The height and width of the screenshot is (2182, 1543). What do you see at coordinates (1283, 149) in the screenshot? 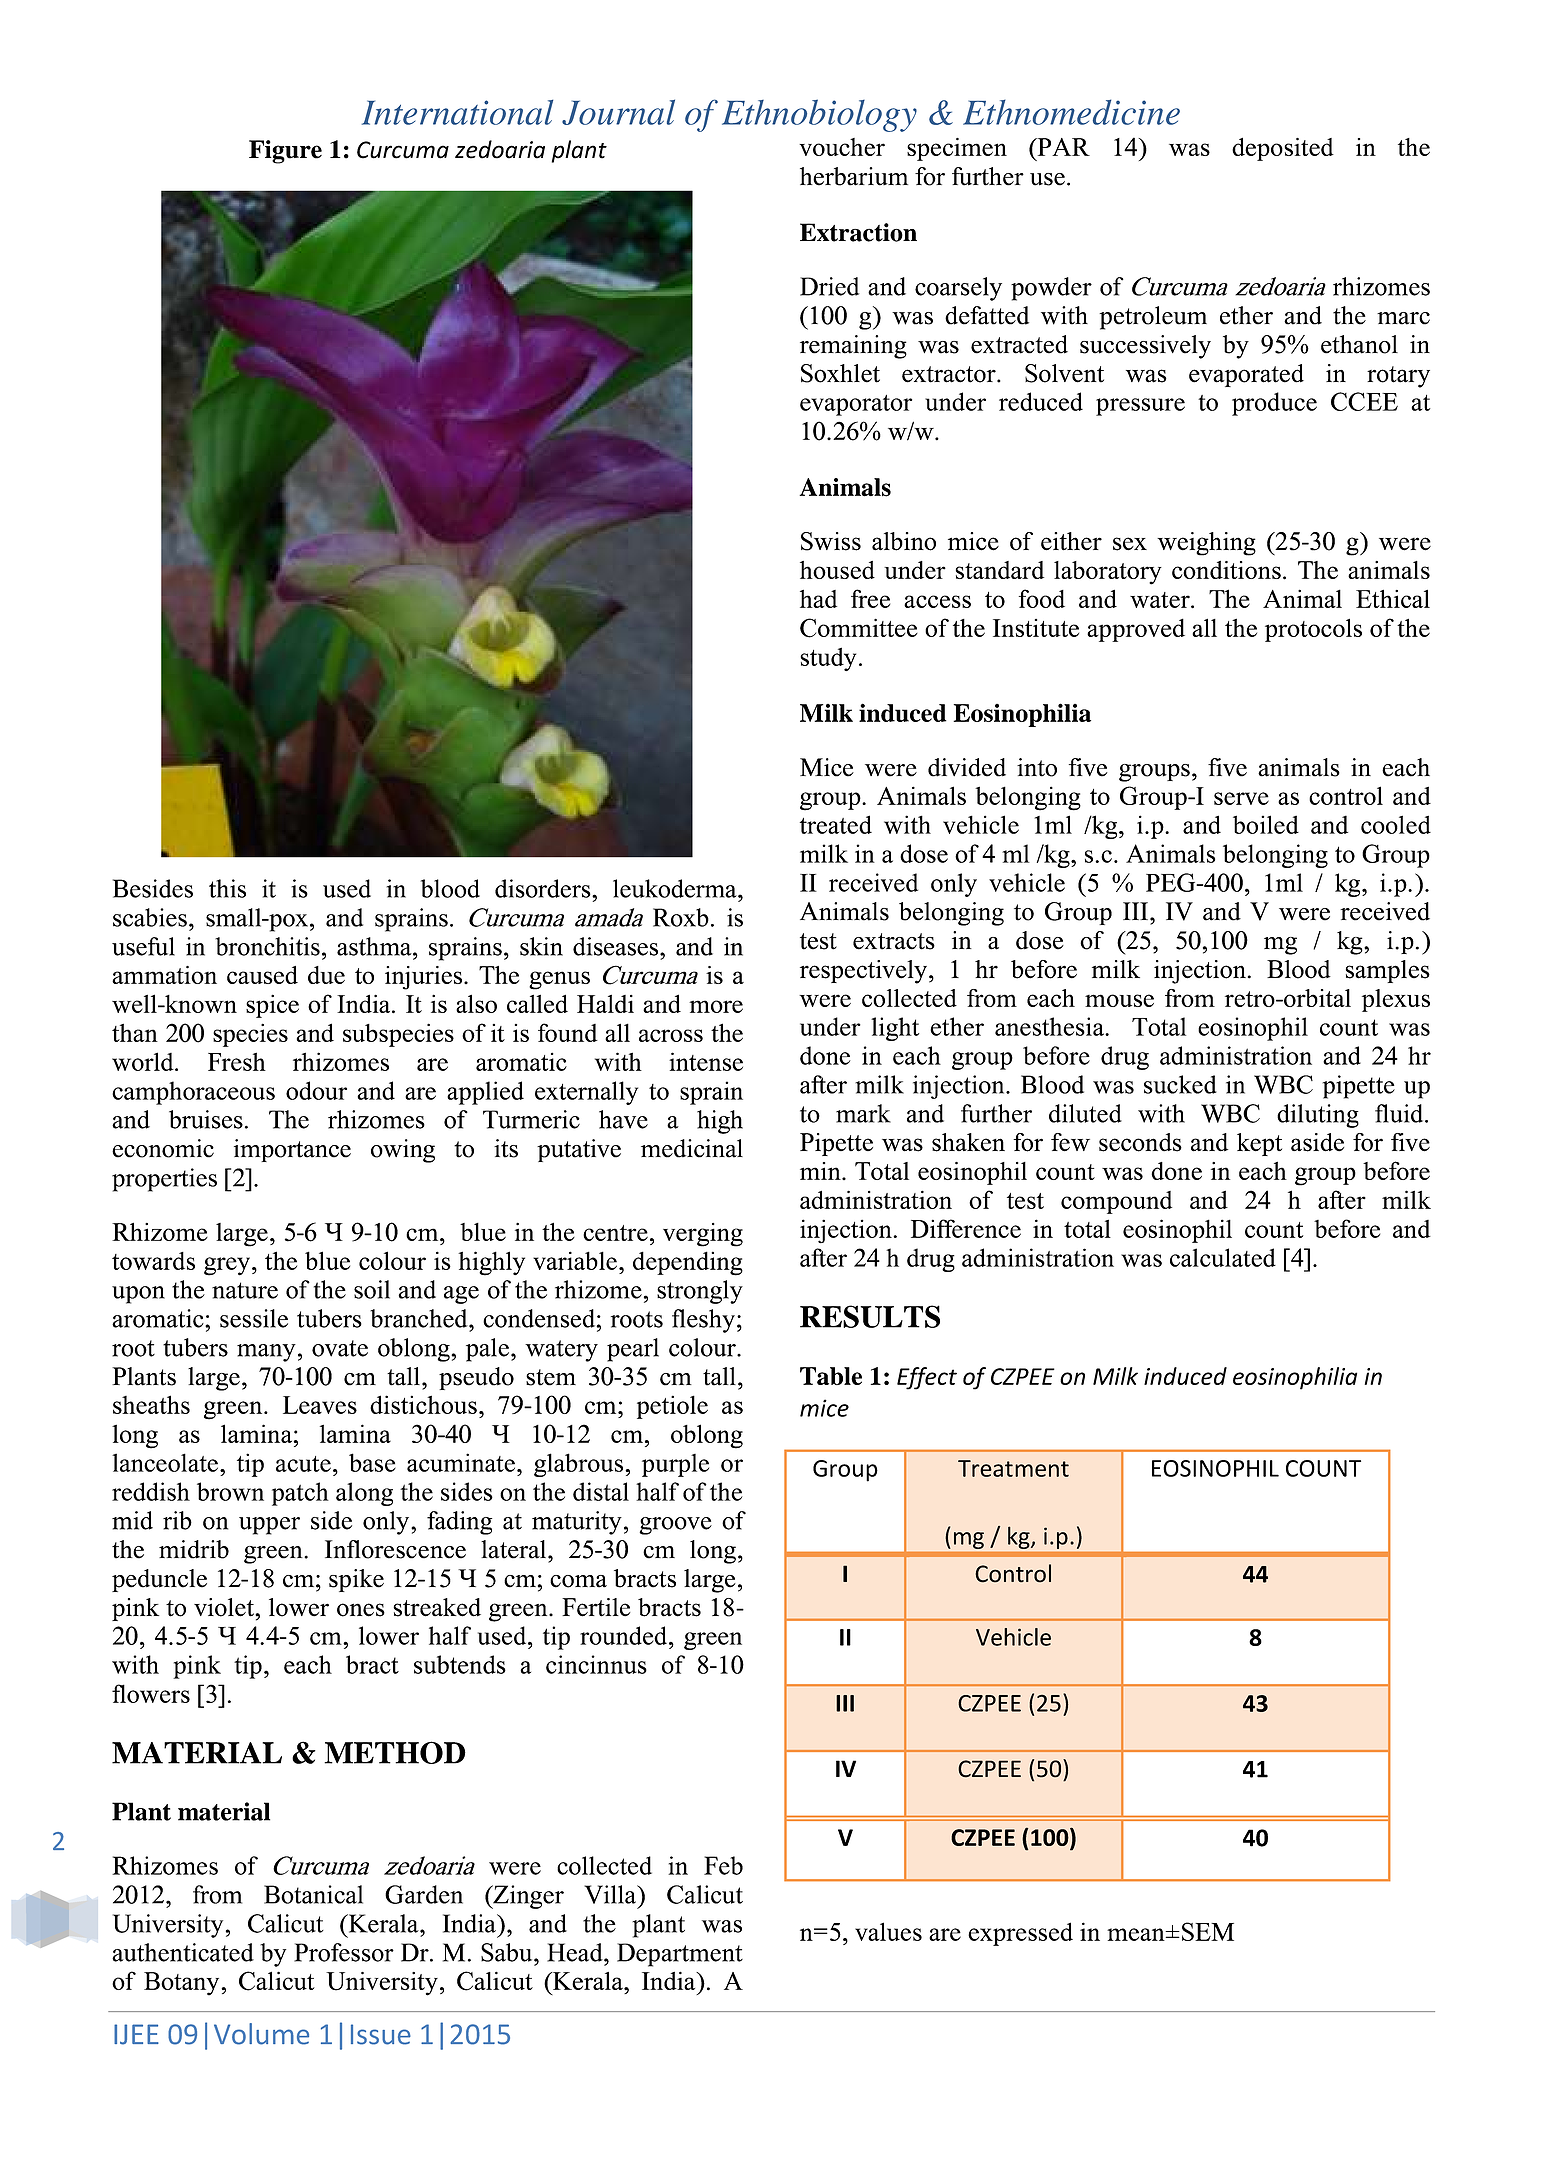
I see `deposited` at bounding box center [1283, 149].
